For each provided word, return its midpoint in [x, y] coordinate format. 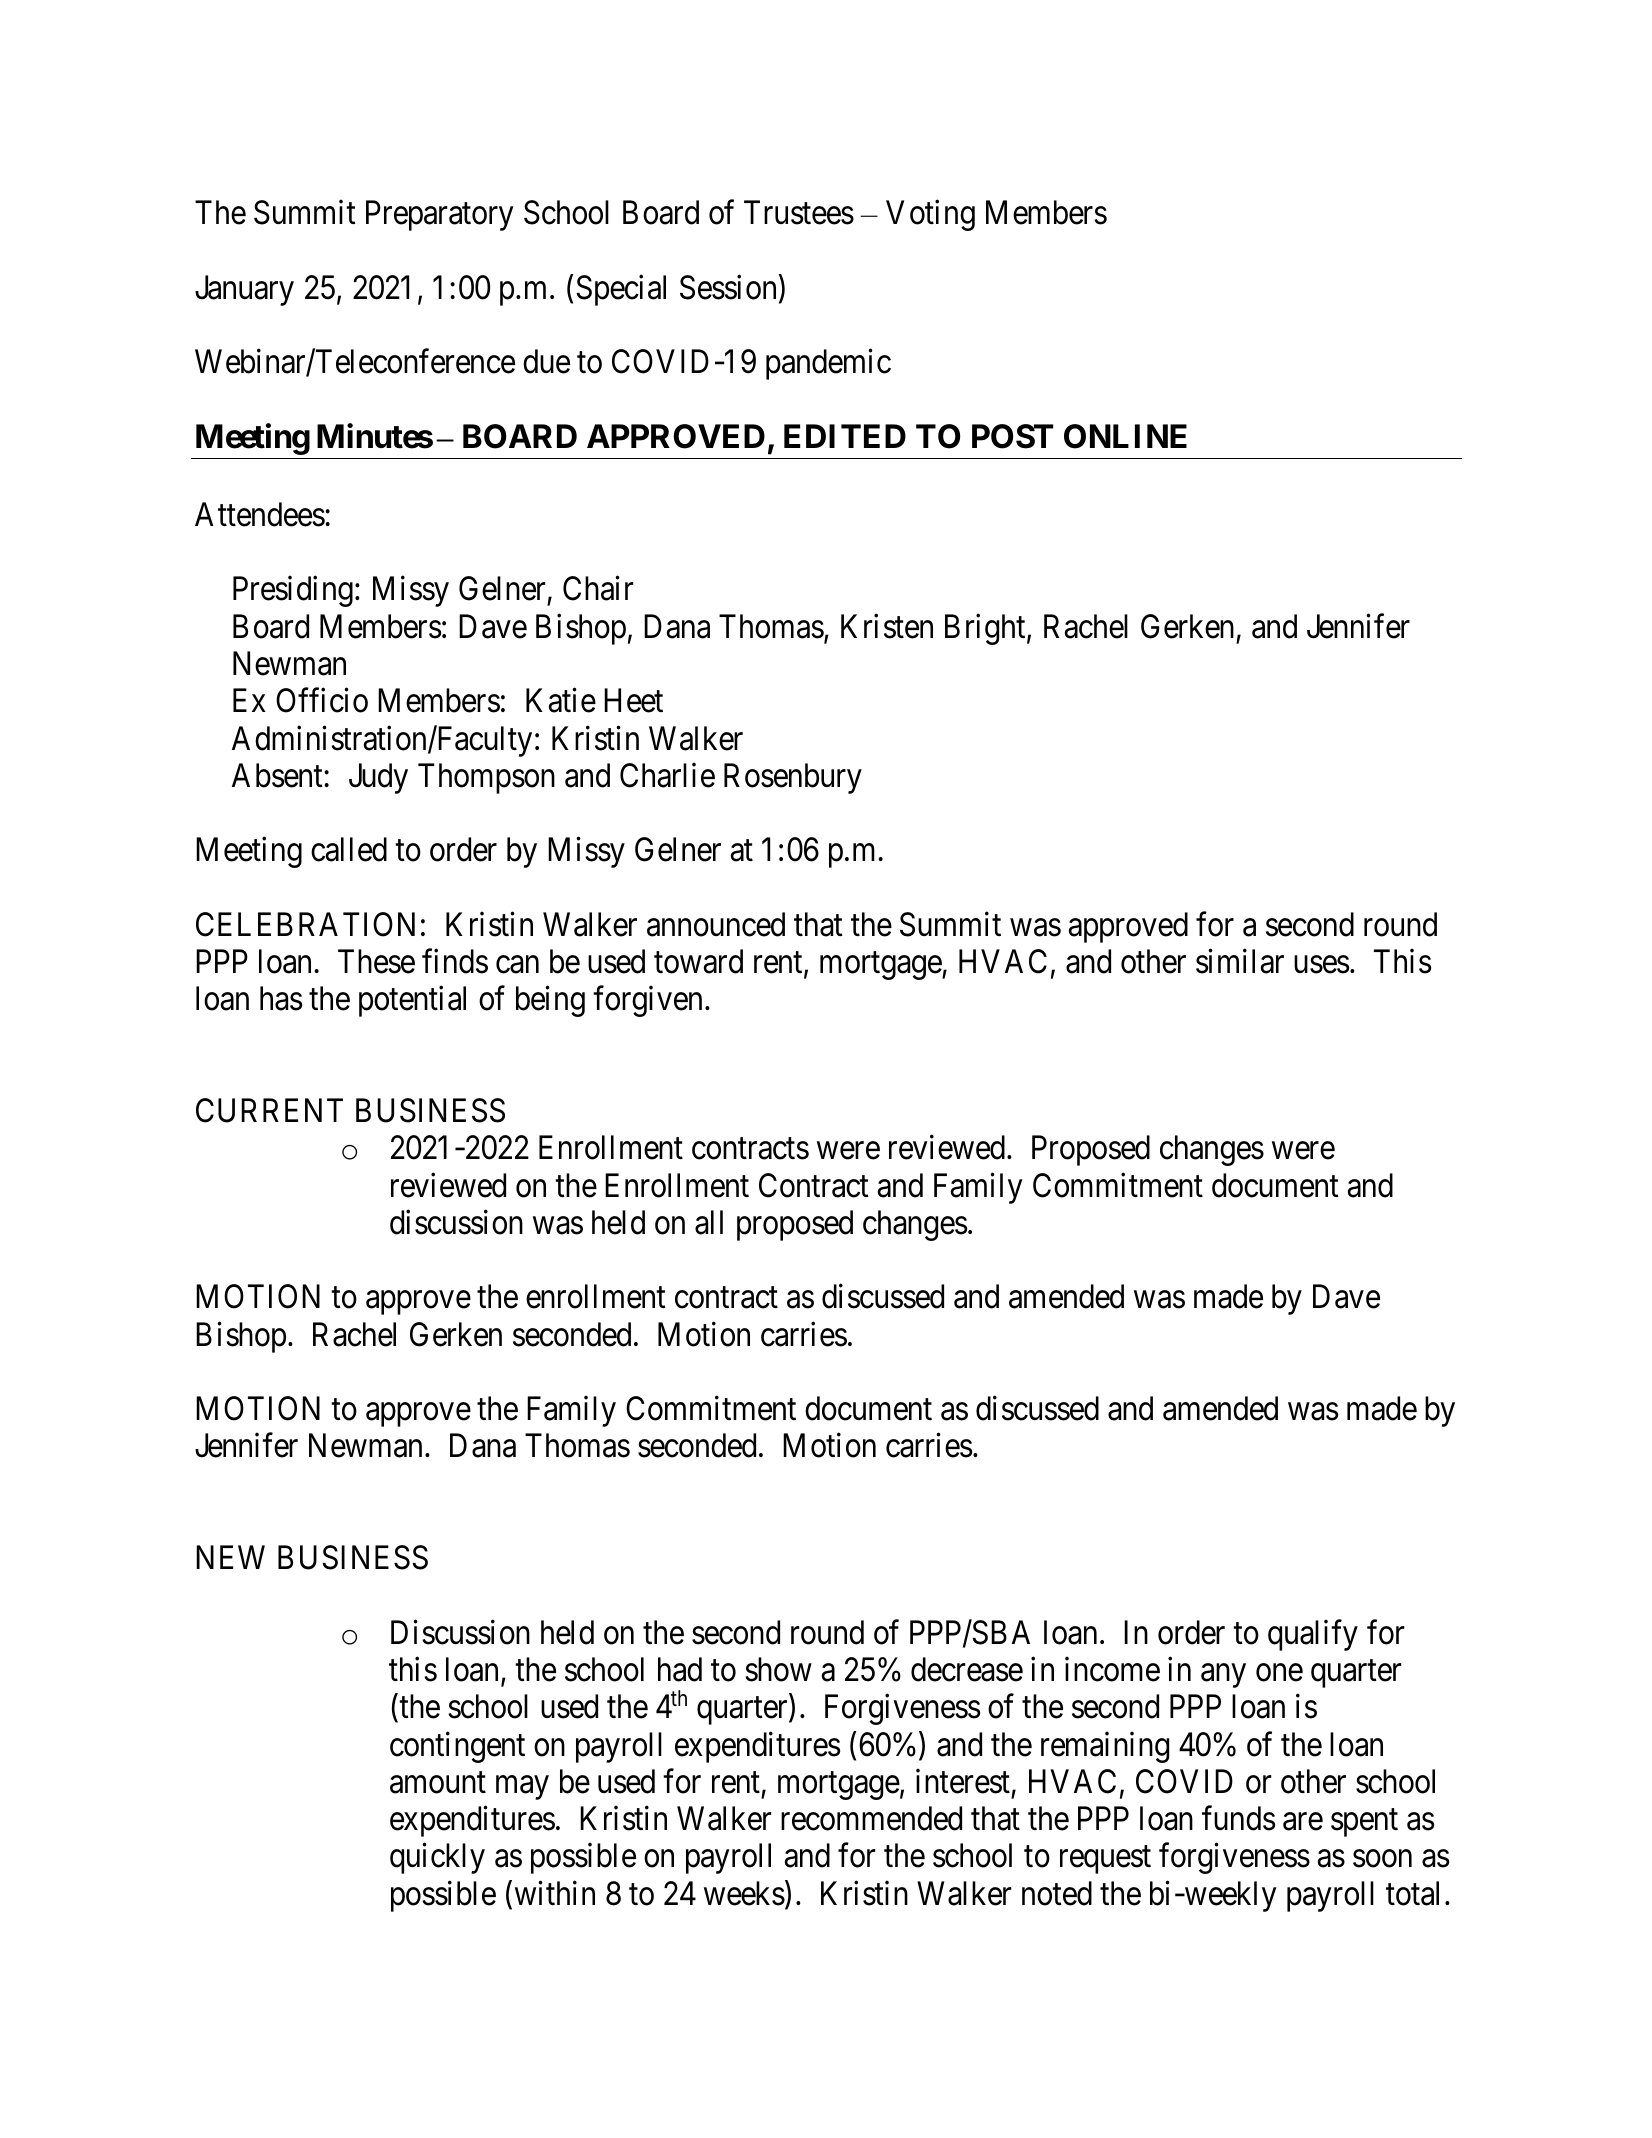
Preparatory [440, 216]
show [778, 1669]
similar [1240, 961]
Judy [378, 778]
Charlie [667, 775]
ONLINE [1125, 436]
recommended [871, 1818]
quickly [437, 1858]
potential [412, 1001]
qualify [1313, 1635]
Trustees [799, 213]
